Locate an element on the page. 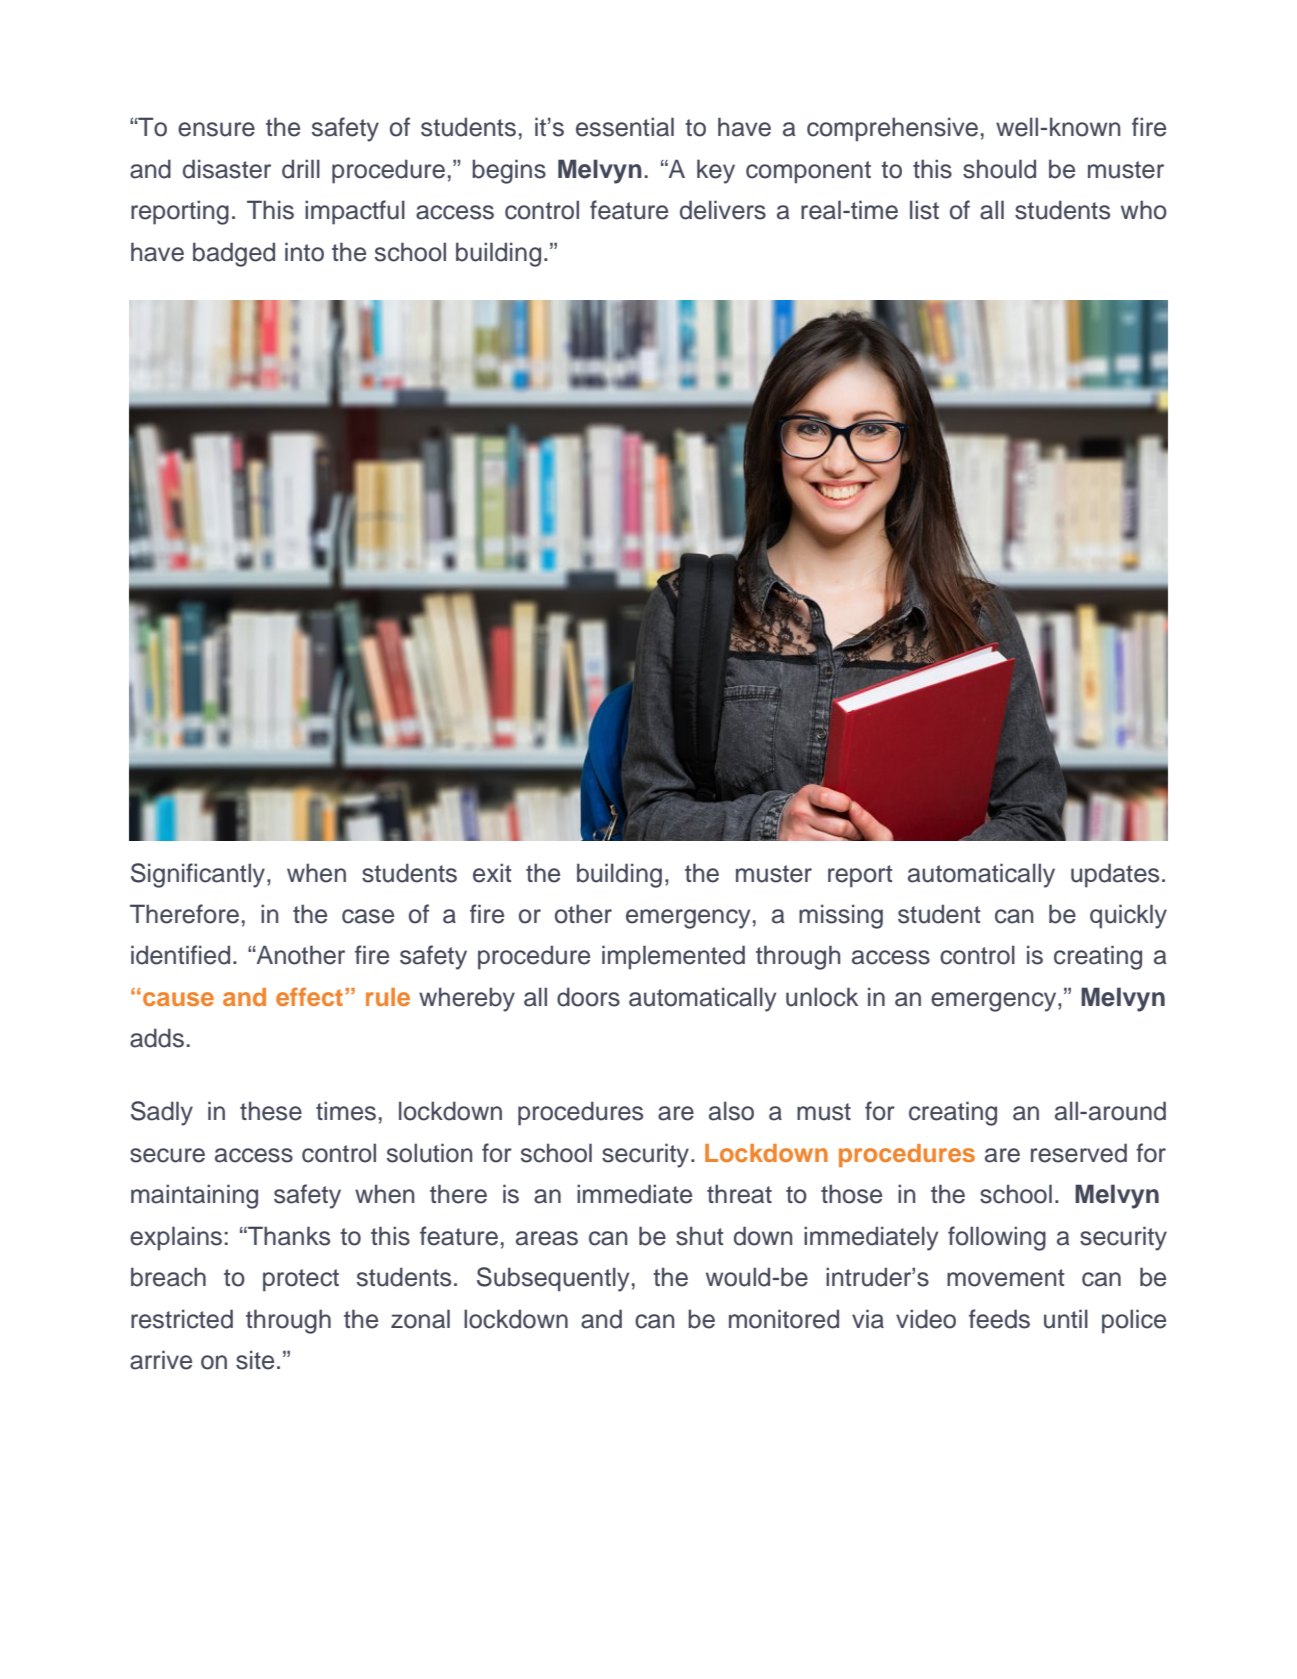  site is located at coordinates (255, 1360).
